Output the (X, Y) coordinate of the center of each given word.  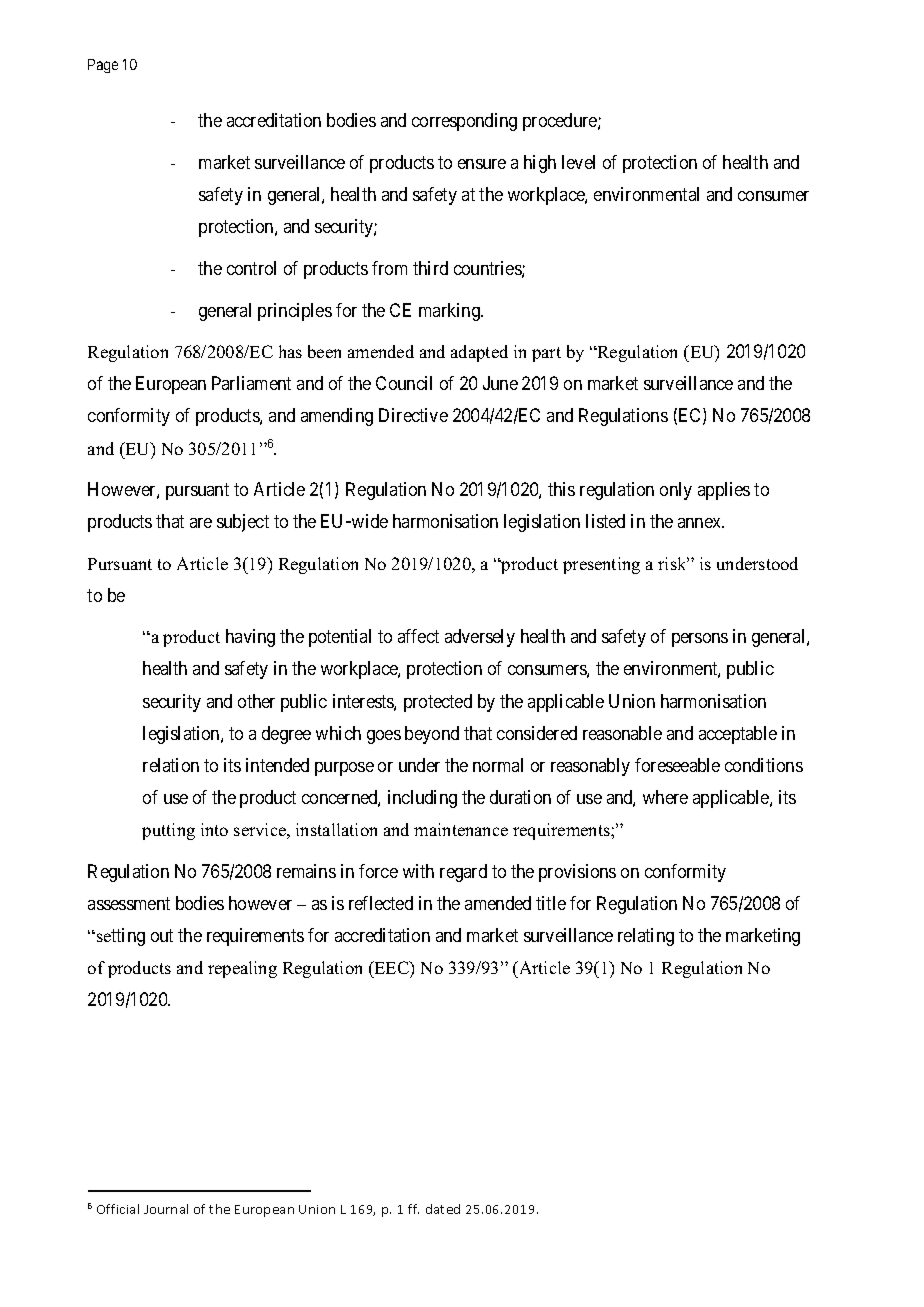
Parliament (251, 383)
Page (103, 66)
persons (700, 640)
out (162, 935)
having (250, 638)
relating (646, 937)
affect (418, 636)
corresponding (464, 122)
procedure (561, 122)
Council (404, 383)
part (546, 354)
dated (443, 1209)
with (418, 871)
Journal (166, 1209)
